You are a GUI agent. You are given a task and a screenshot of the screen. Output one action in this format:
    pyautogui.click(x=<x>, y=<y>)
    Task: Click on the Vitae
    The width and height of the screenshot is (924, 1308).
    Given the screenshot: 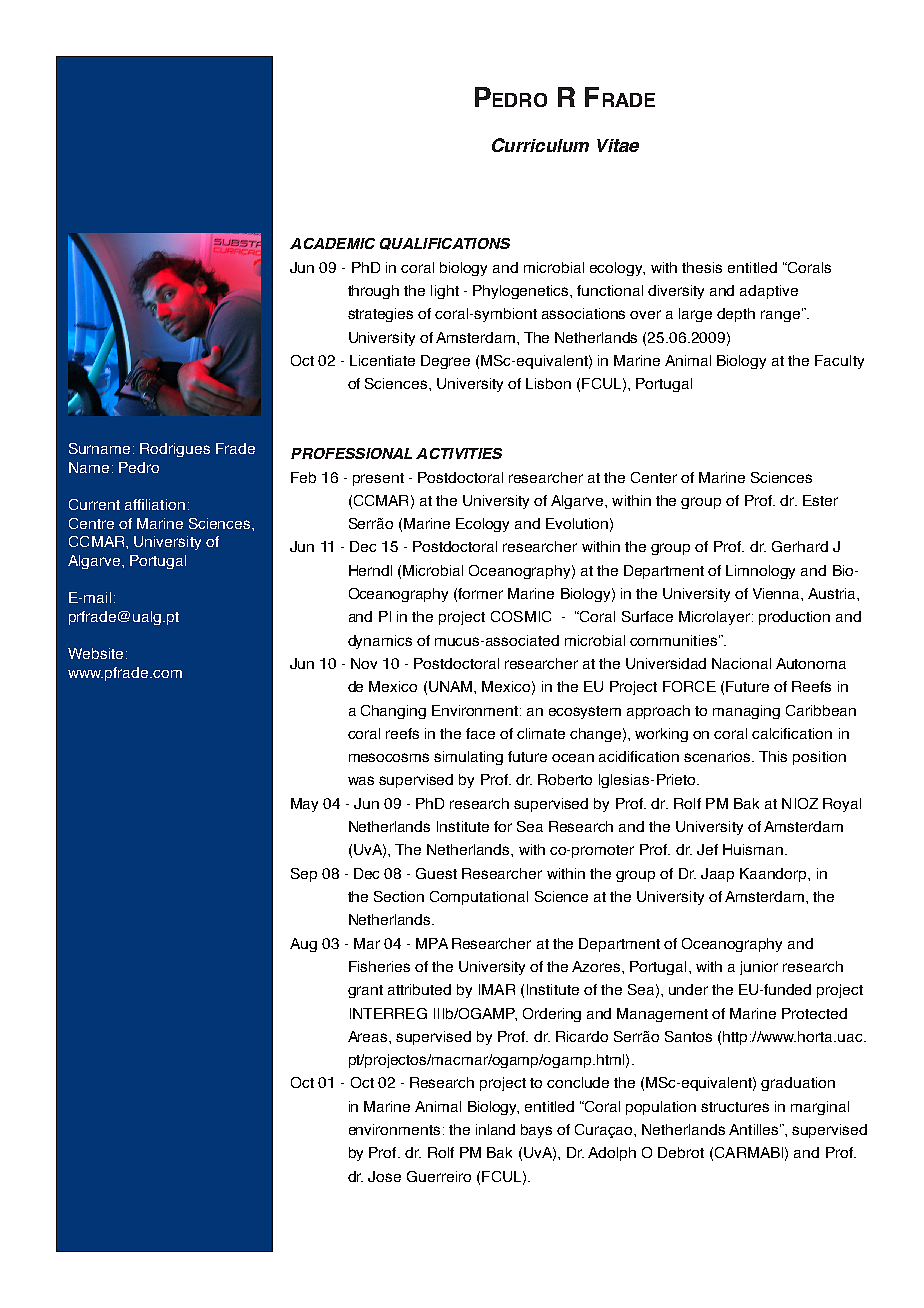 What is the action you would take?
    pyautogui.click(x=618, y=145)
